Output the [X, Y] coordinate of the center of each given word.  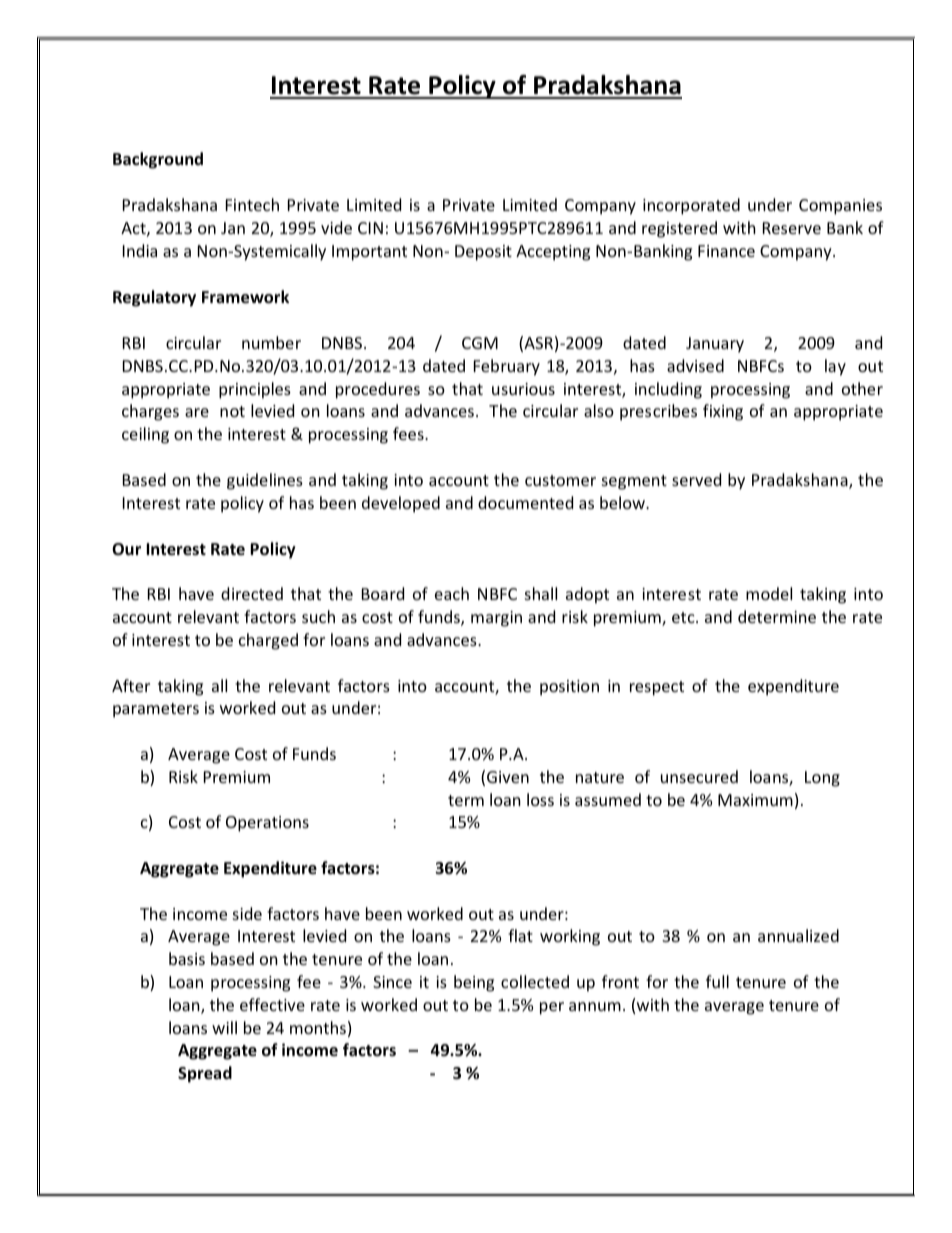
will [224, 1027]
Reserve [792, 228]
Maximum [755, 800]
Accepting [553, 253]
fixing [723, 412]
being [474, 983]
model [769, 593]
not [232, 411]
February [507, 367]
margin [496, 619]
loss [540, 799]
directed [252, 593]
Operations [267, 824]
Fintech [252, 204]
